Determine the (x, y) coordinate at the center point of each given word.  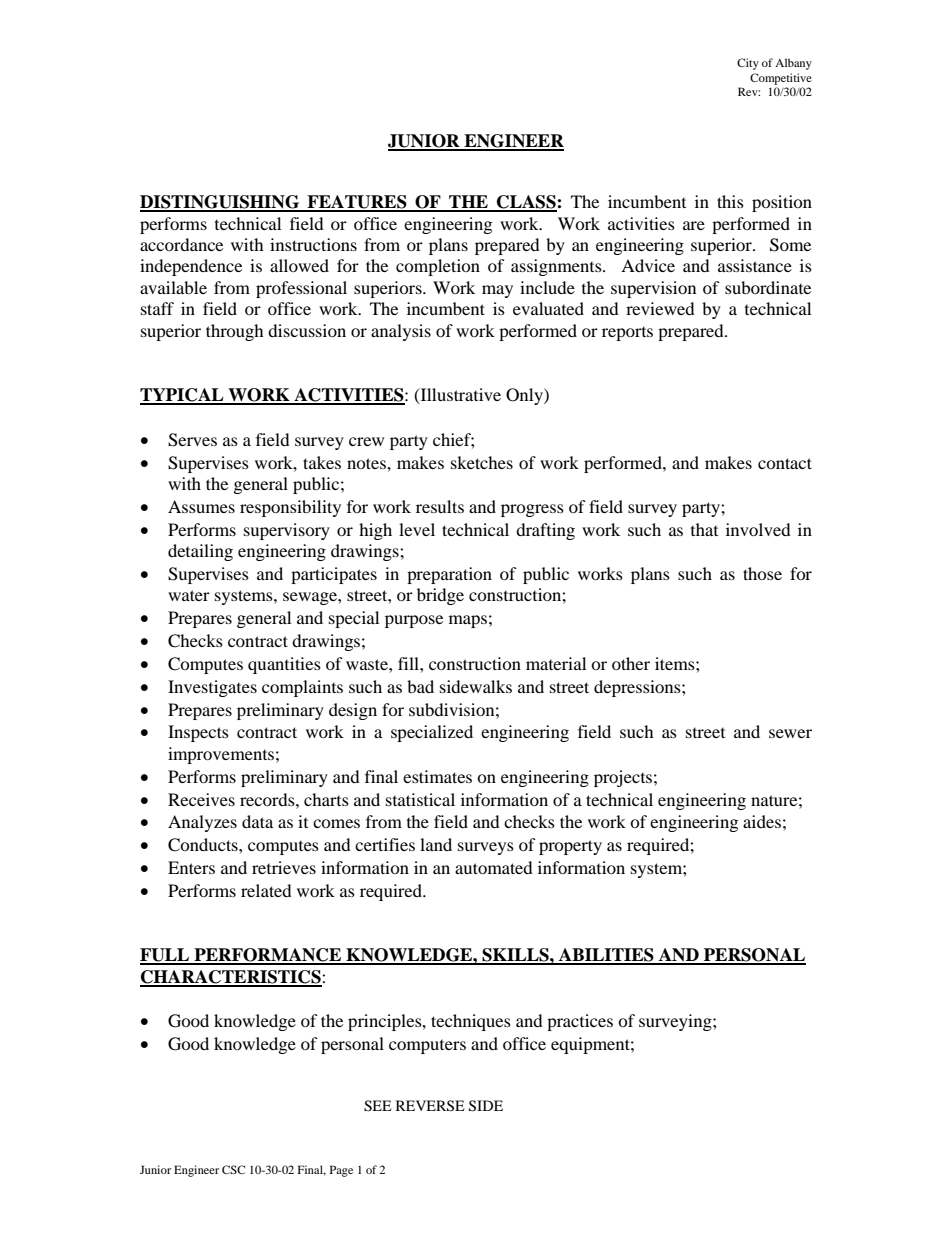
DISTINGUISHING (221, 203)
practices (580, 1022)
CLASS (526, 203)
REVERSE (430, 1106)
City (748, 64)
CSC (233, 1169)
